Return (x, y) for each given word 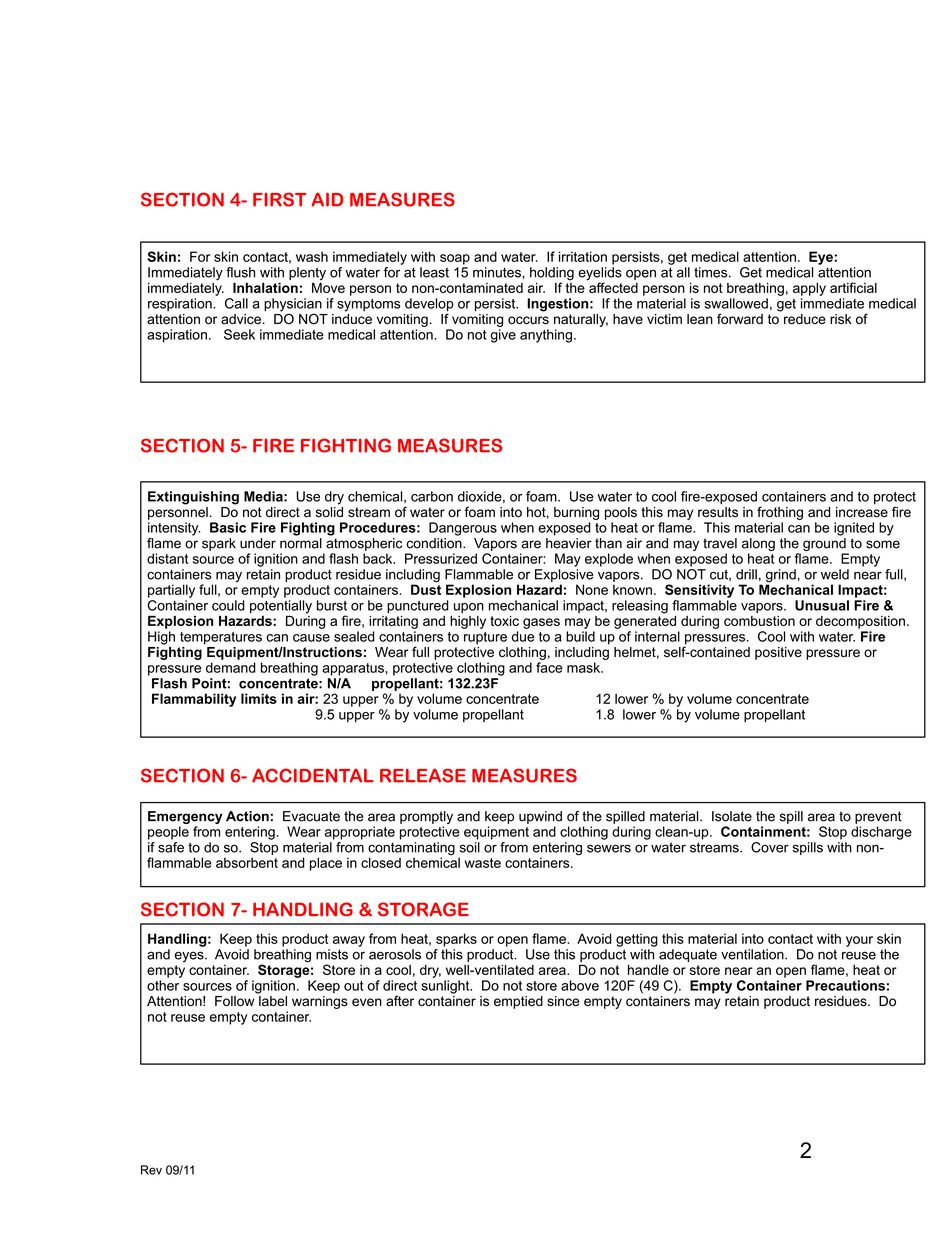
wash (312, 256)
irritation (583, 256)
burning (576, 513)
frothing (780, 513)
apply (809, 289)
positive (778, 653)
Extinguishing (193, 498)
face (549, 667)
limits (259, 698)
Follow (235, 1001)
